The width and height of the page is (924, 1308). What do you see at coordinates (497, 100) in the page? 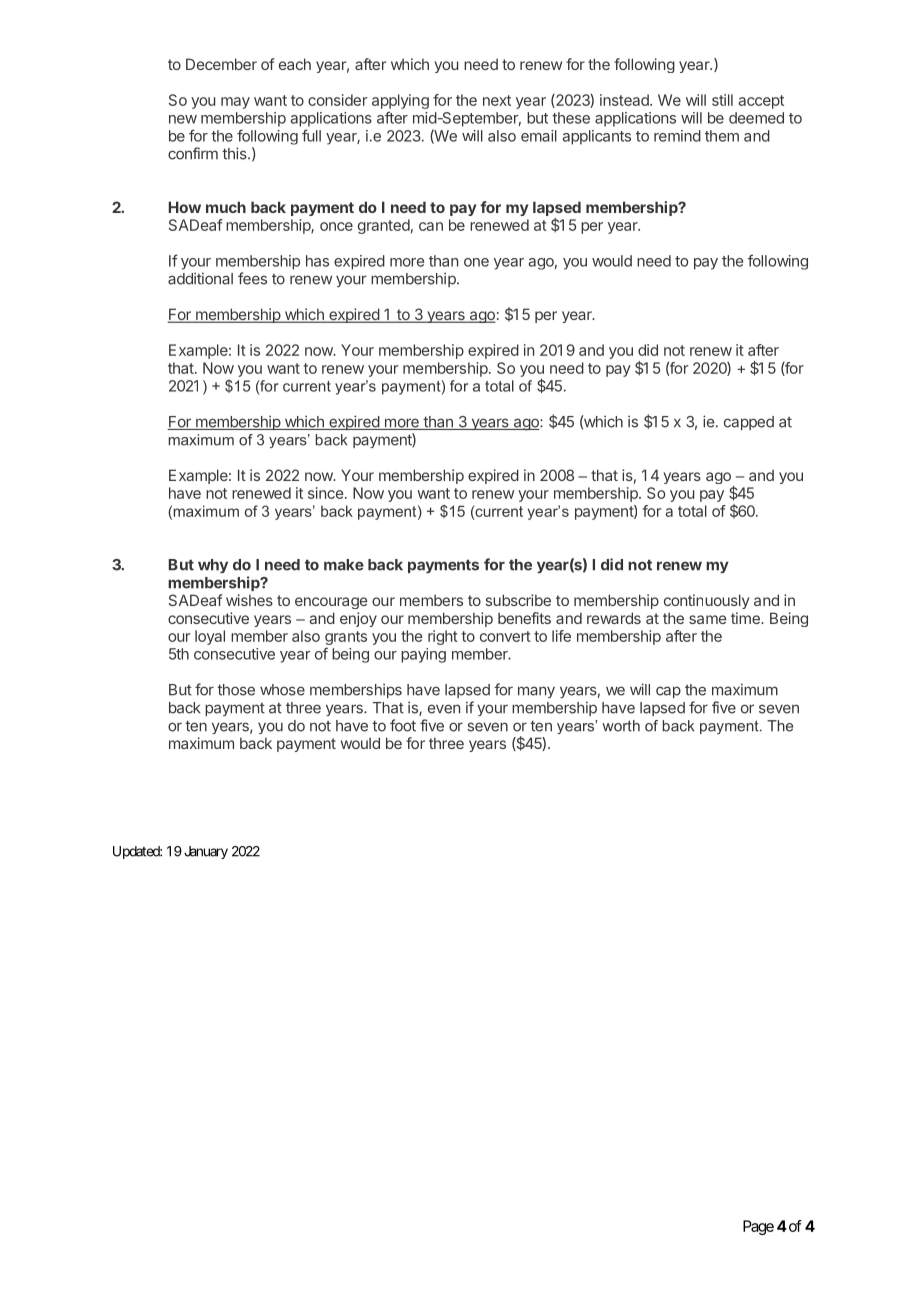
I see `next` at bounding box center [497, 100].
